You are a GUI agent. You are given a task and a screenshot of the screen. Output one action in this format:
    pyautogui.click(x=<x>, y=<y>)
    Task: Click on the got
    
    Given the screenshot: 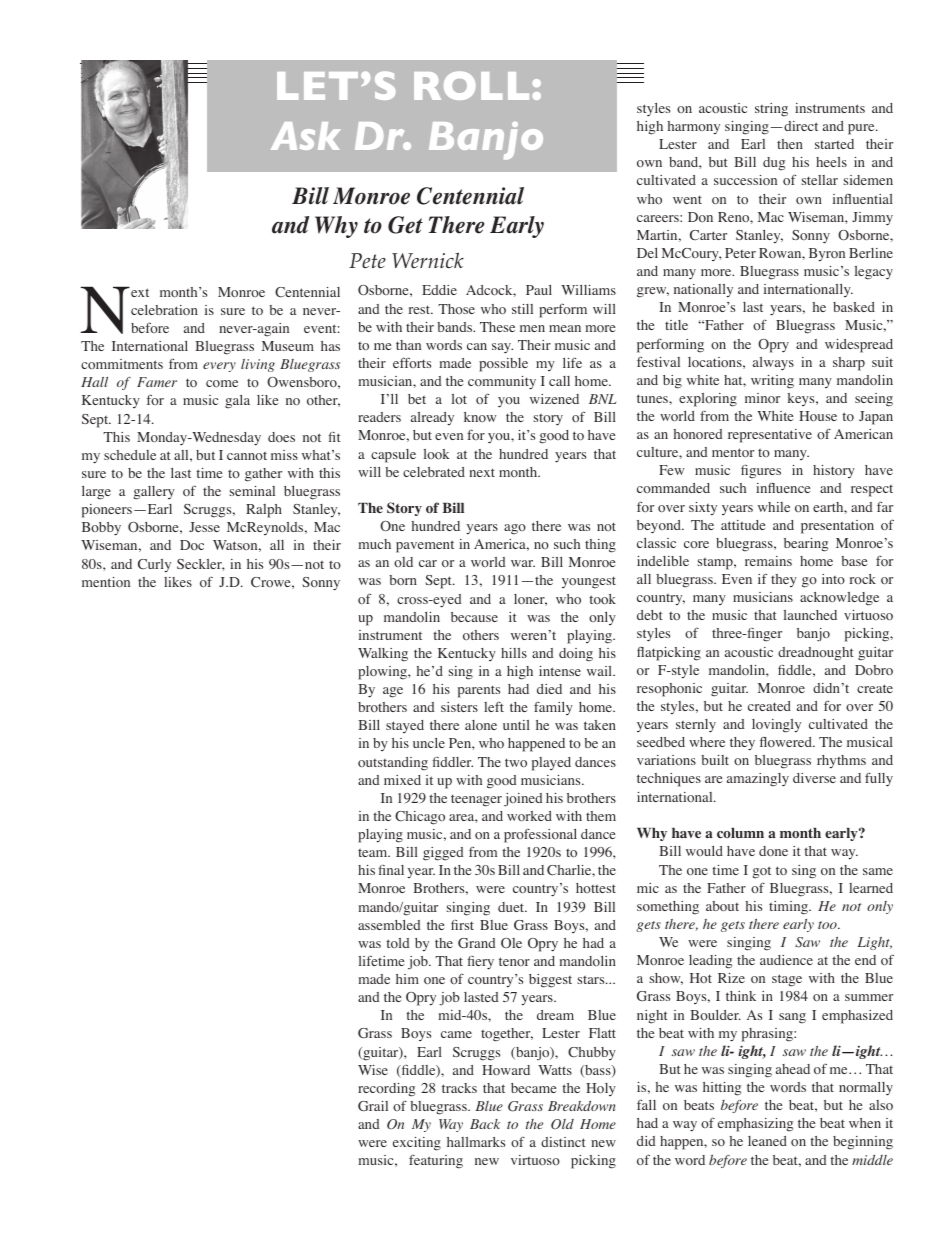 What is the action you would take?
    pyautogui.click(x=761, y=872)
